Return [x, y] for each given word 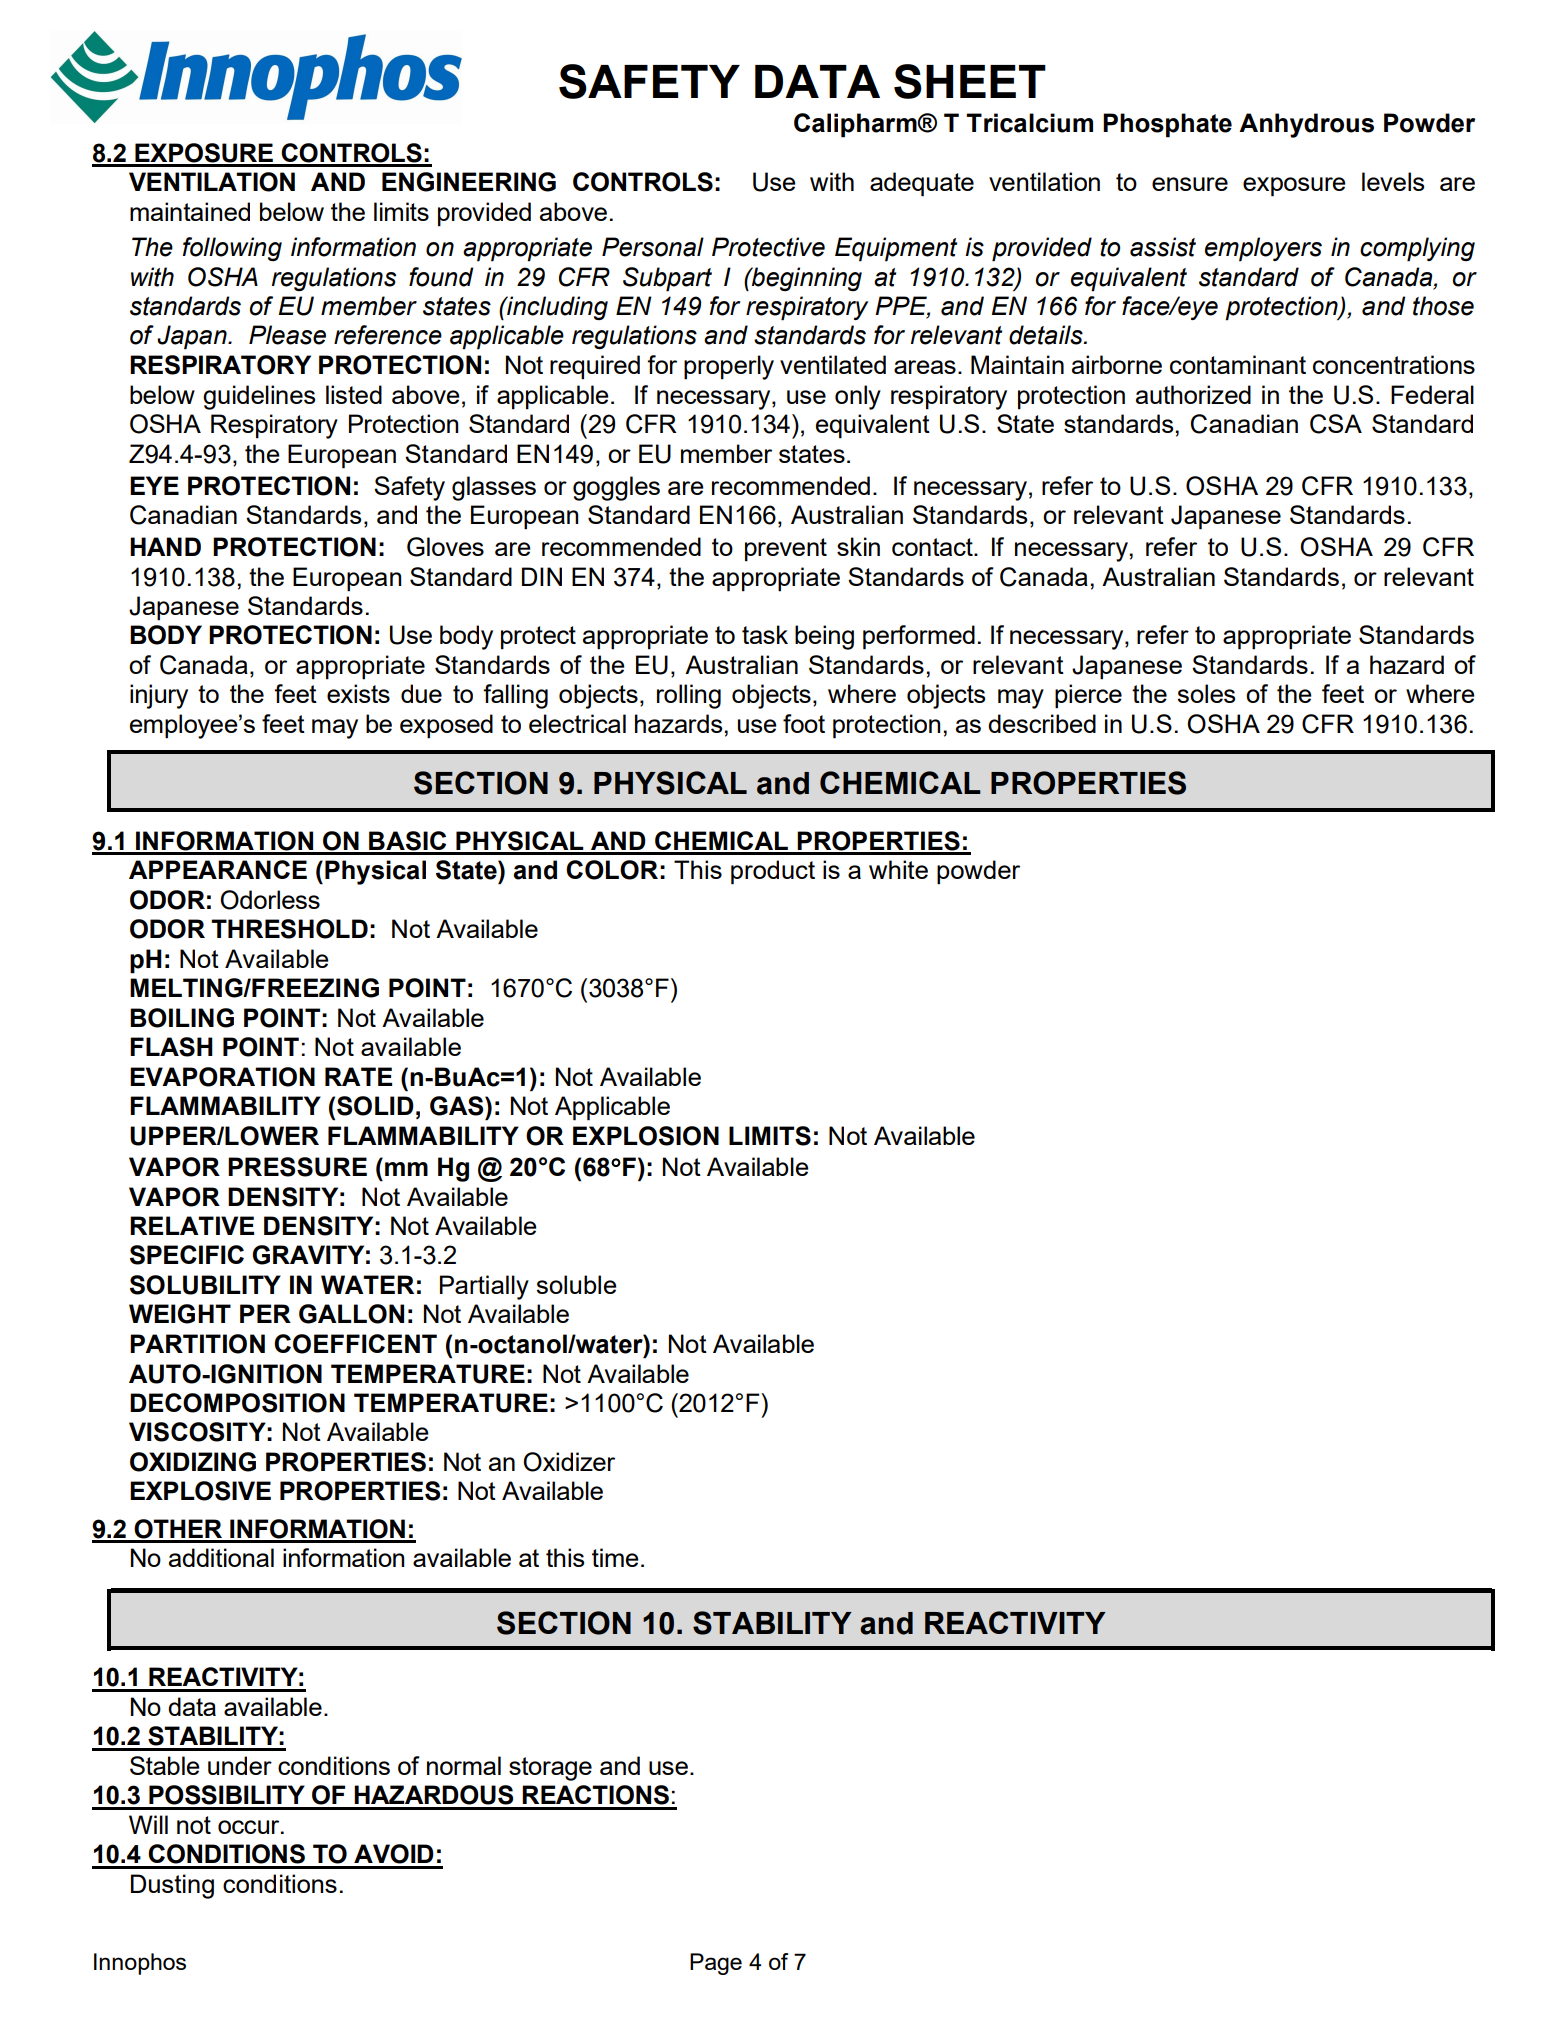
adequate [922, 184]
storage [550, 1769]
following [232, 249]
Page [716, 1964]
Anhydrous [1306, 125]
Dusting [172, 1886]
